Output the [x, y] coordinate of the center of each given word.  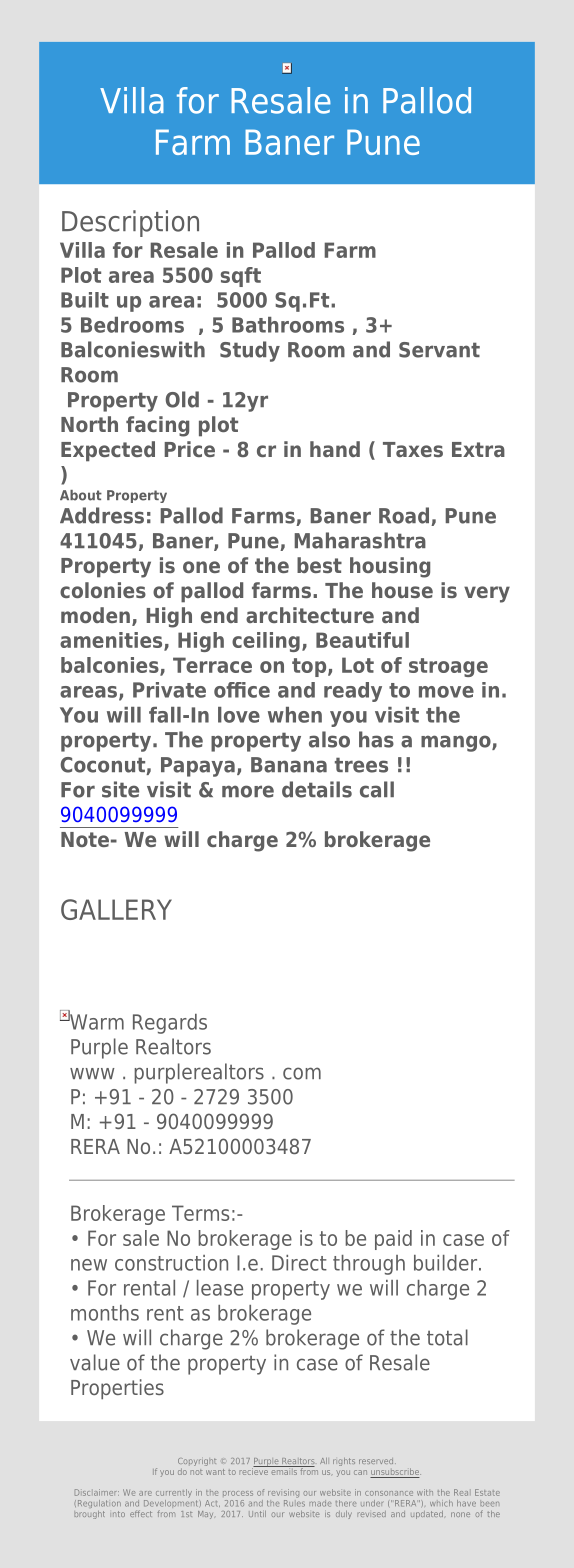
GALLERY [116, 909]
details [317, 789]
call [377, 789]
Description [130, 223]
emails [284, 1470]
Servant [439, 350]
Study [250, 351]
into [119, 1514]
